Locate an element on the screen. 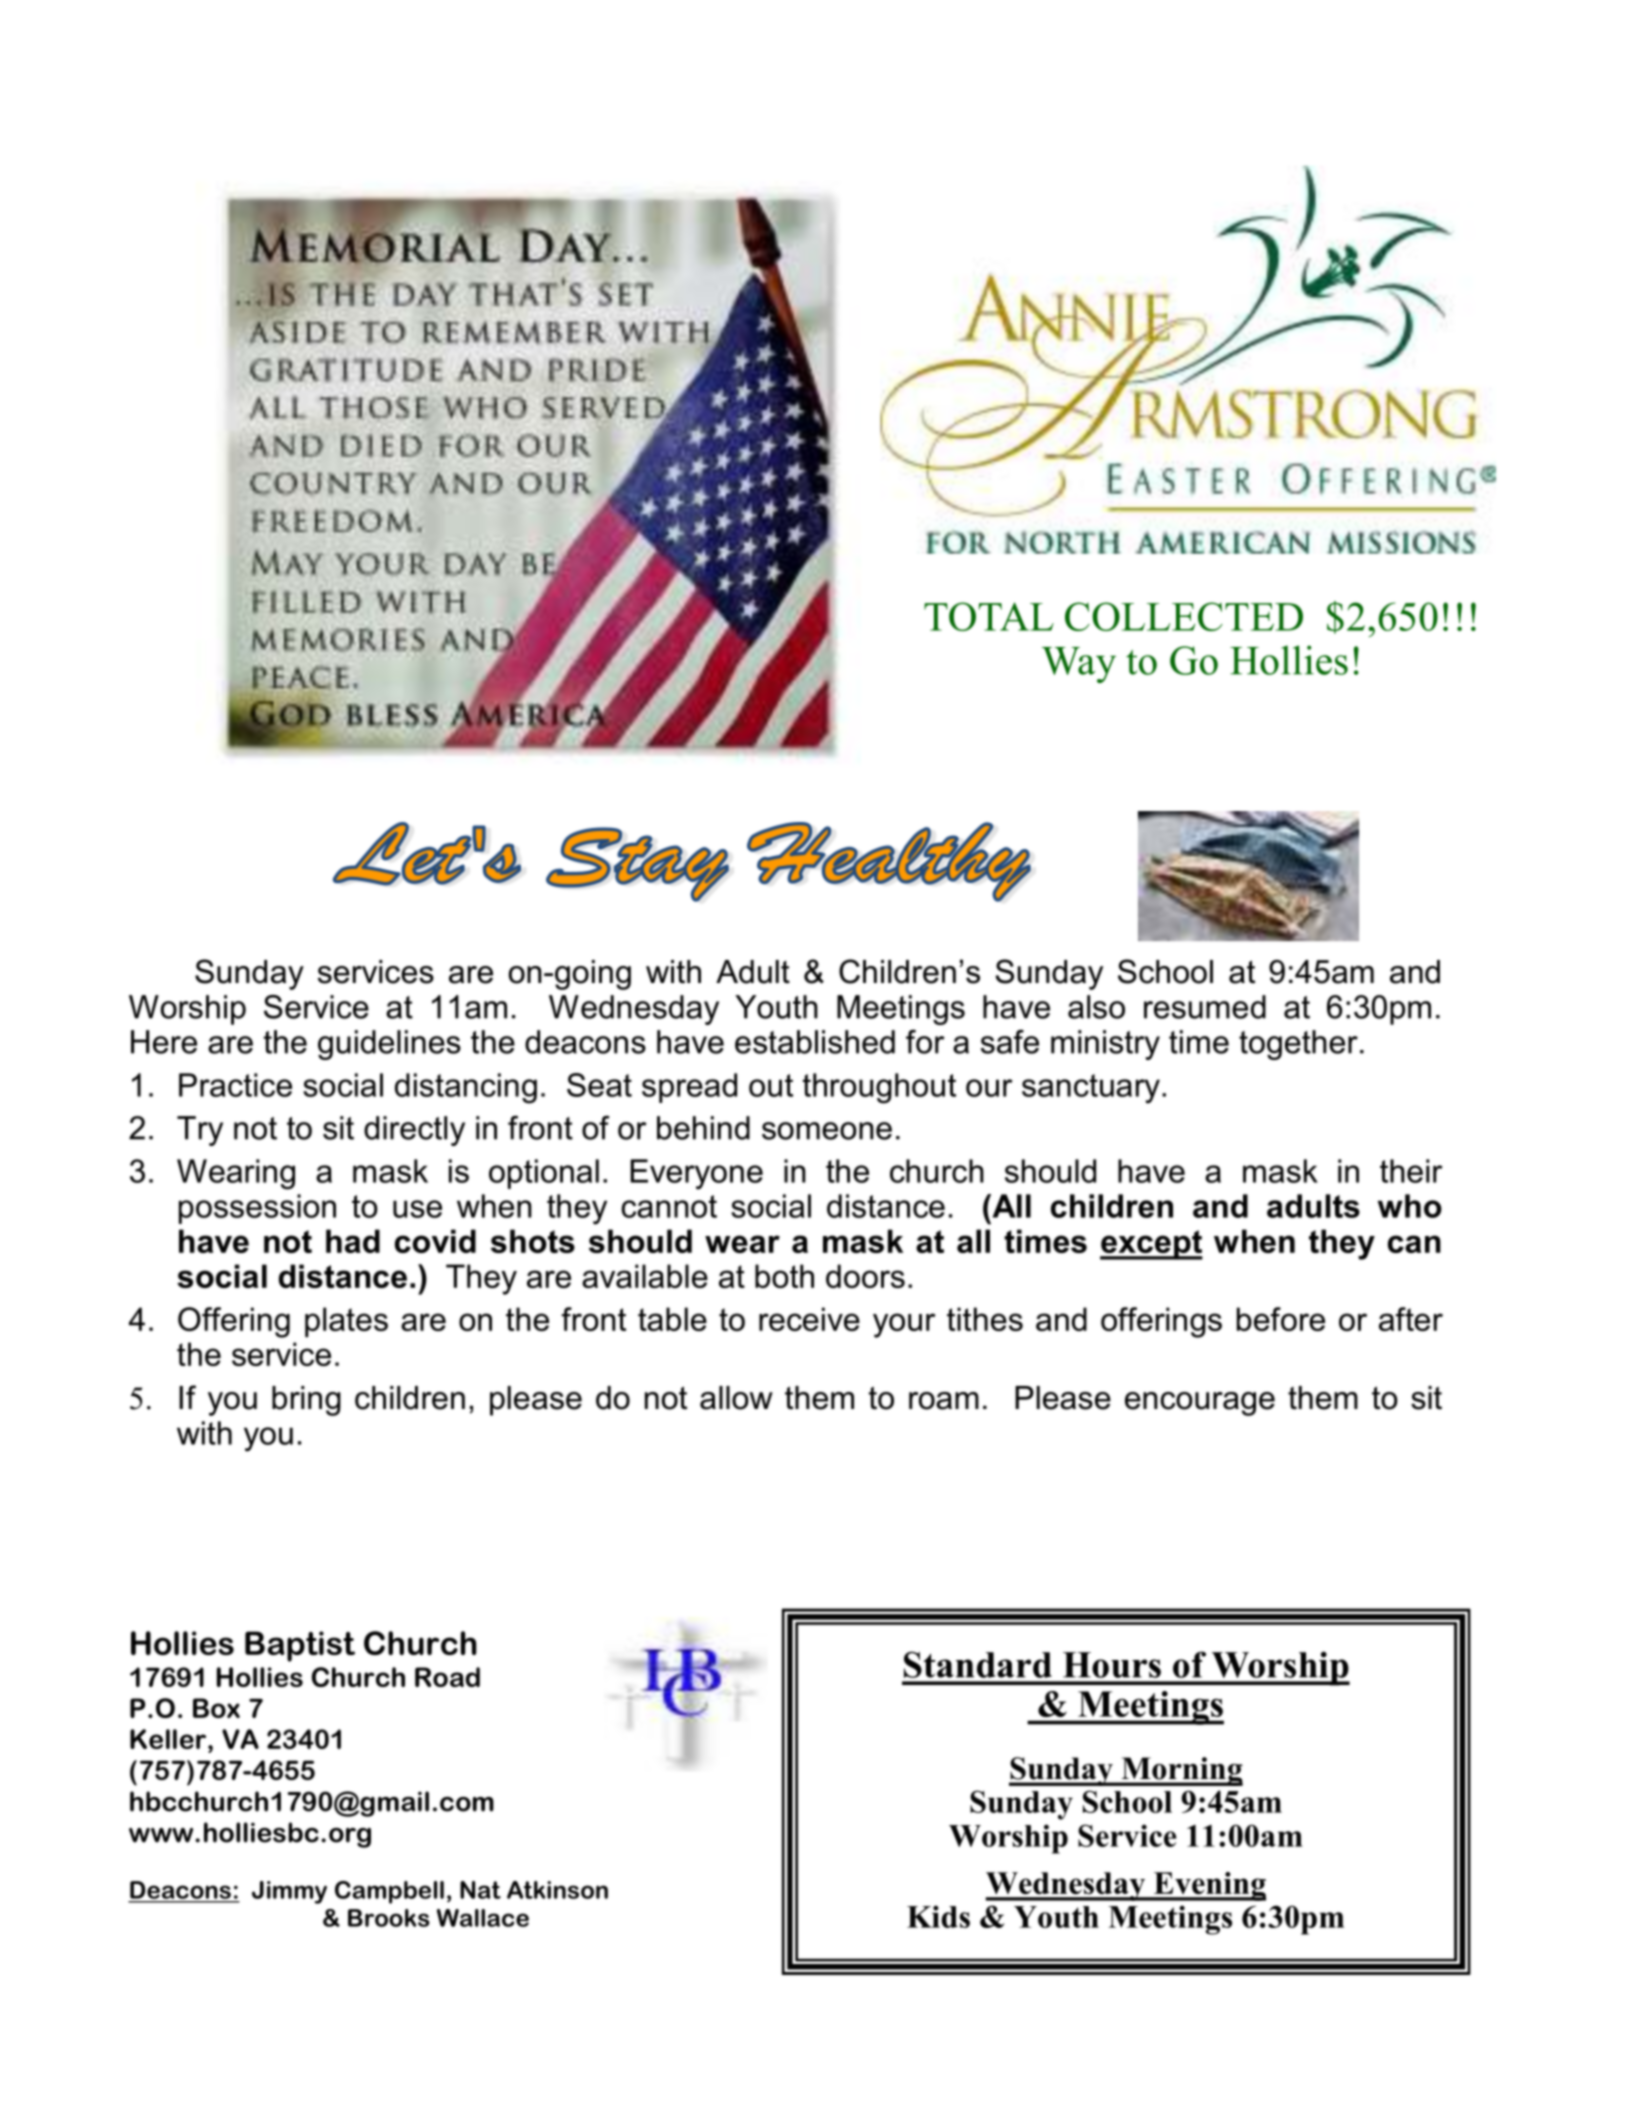 This screenshot has height=2126, width=1643. together is located at coordinates (1298, 1045).
